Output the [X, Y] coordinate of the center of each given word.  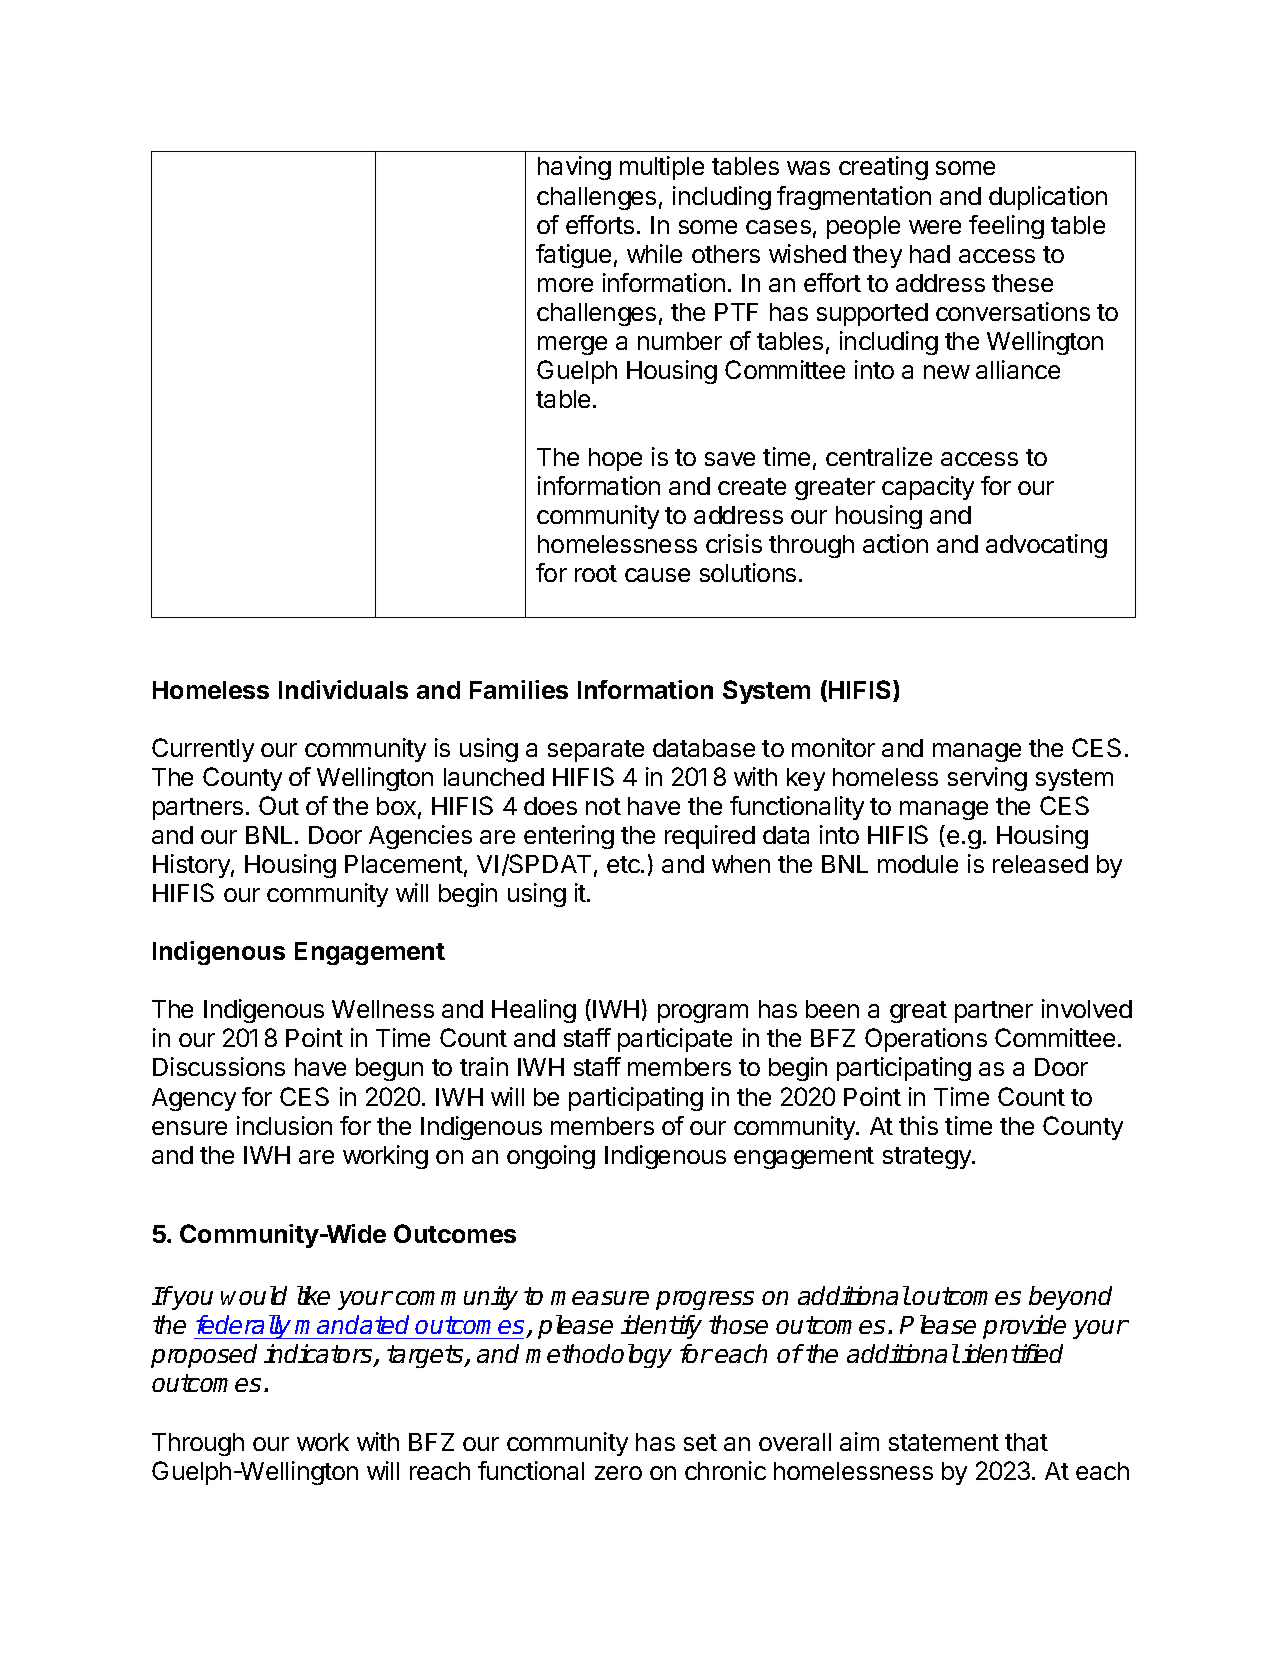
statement [944, 1442]
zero [618, 1473]
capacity [928, 488]
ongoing [551, 1157]
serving [987, 779]
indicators [319, 1355]
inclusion [284, 1125]
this [918, 1125]
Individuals [343, 689]
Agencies [420, 837]
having [574, 168]
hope [615, 459]
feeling [1006, 227]
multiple [662, 168]
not [603, 806]
